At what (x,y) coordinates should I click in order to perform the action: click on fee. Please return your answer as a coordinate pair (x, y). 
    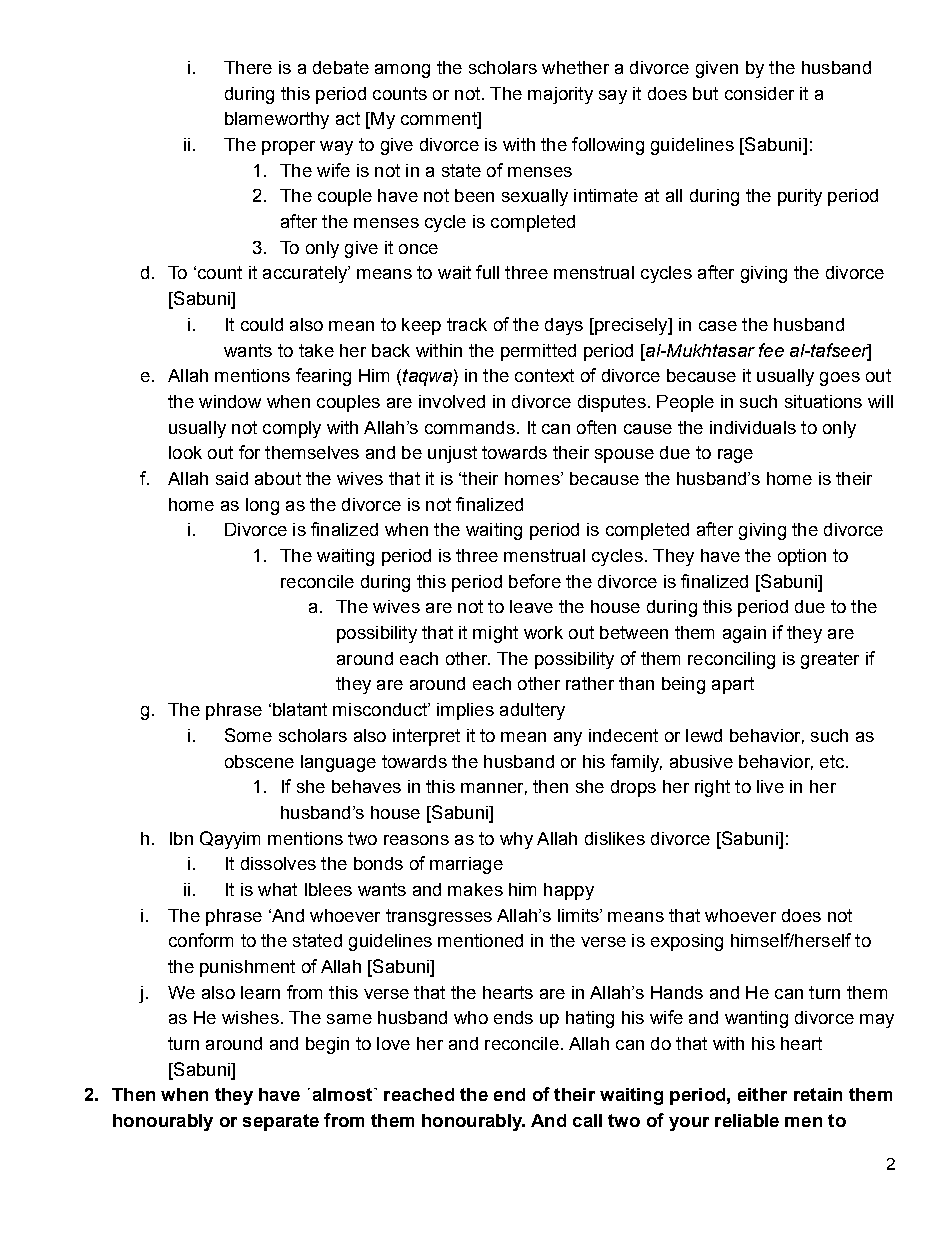
    Looking at the image, I should click on (771, 350).
